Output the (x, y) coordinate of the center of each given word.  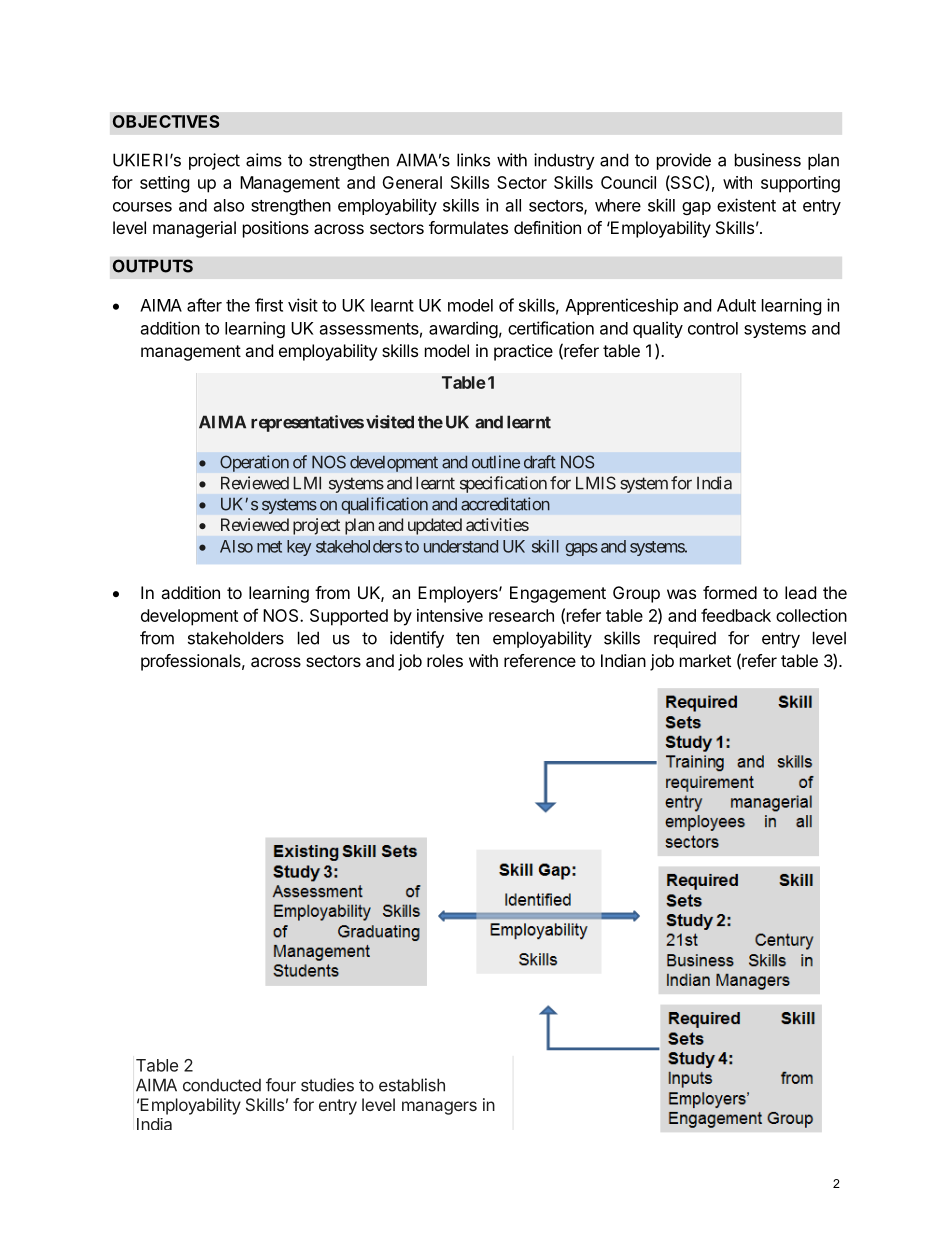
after (204, 305)
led (308, 638)
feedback (736, 615)
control (713, 328)
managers (439, 1108)
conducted (222, 1085)
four (281, 1085)
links (473, 160)
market (705, 660)
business (768, 160)
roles (445, 660)
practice (523, 352)
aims (264, 160)
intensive (450, 615)
